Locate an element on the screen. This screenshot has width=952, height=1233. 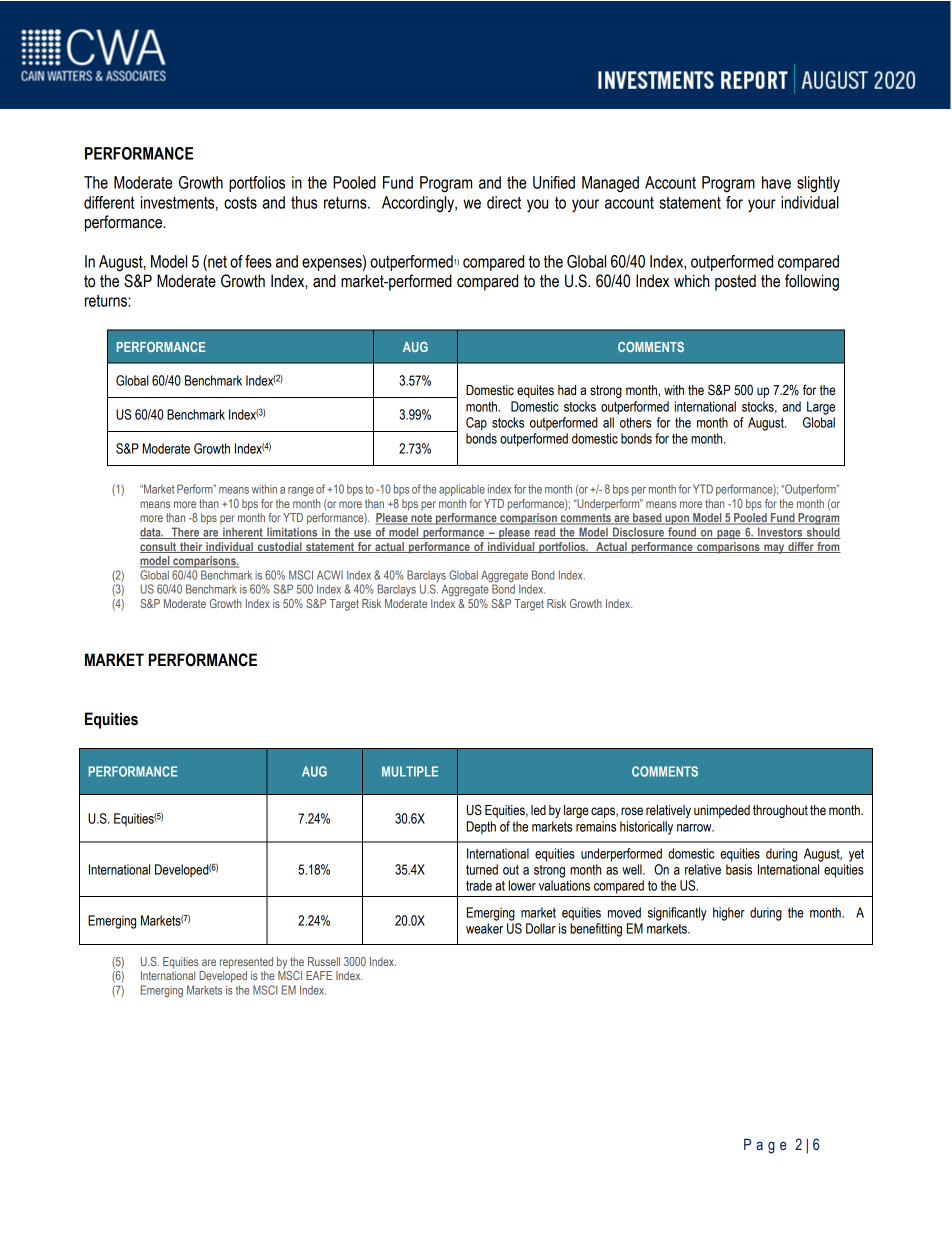
applicable is located at coordinates (462, 490).
